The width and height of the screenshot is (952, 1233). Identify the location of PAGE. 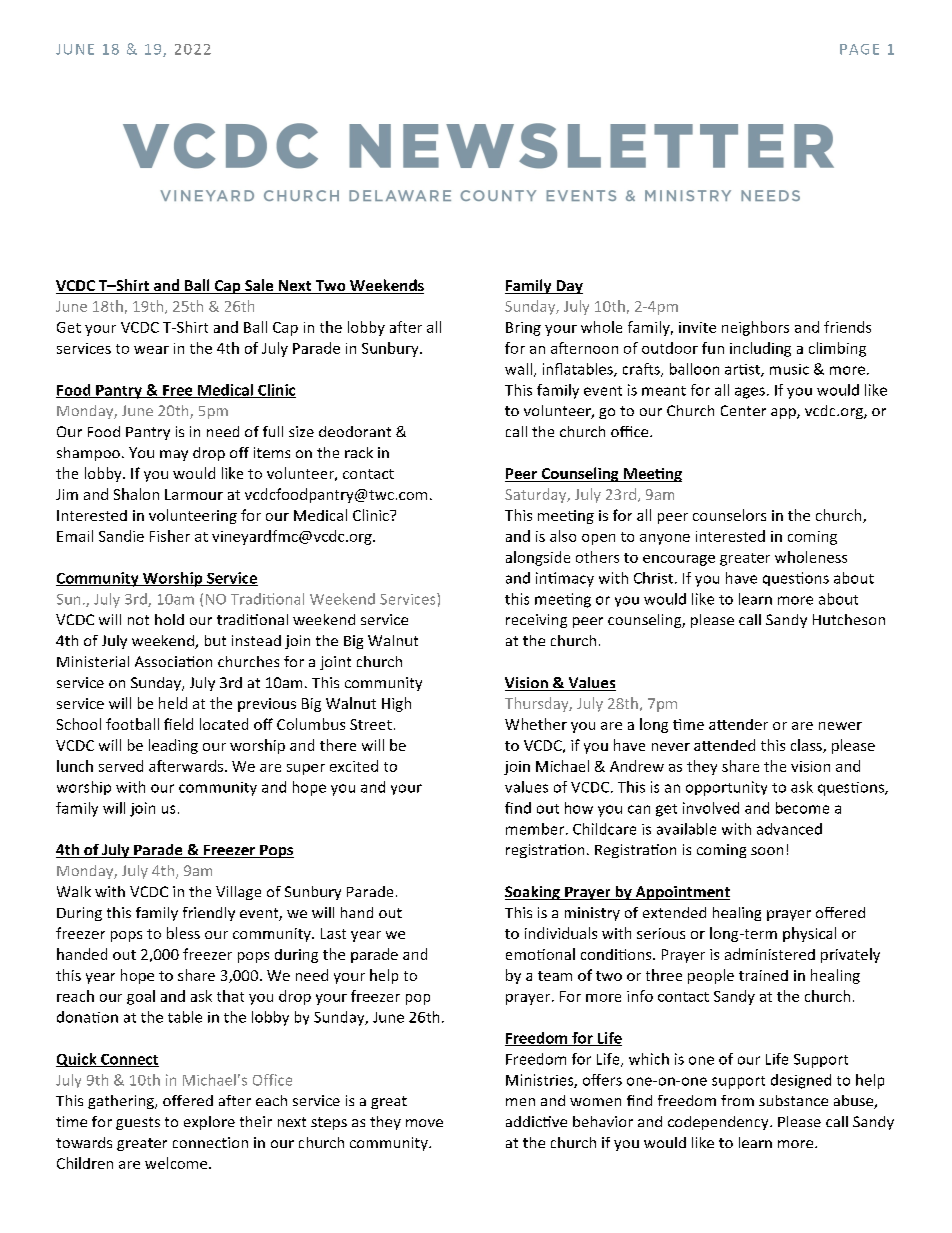
(859, 49).
